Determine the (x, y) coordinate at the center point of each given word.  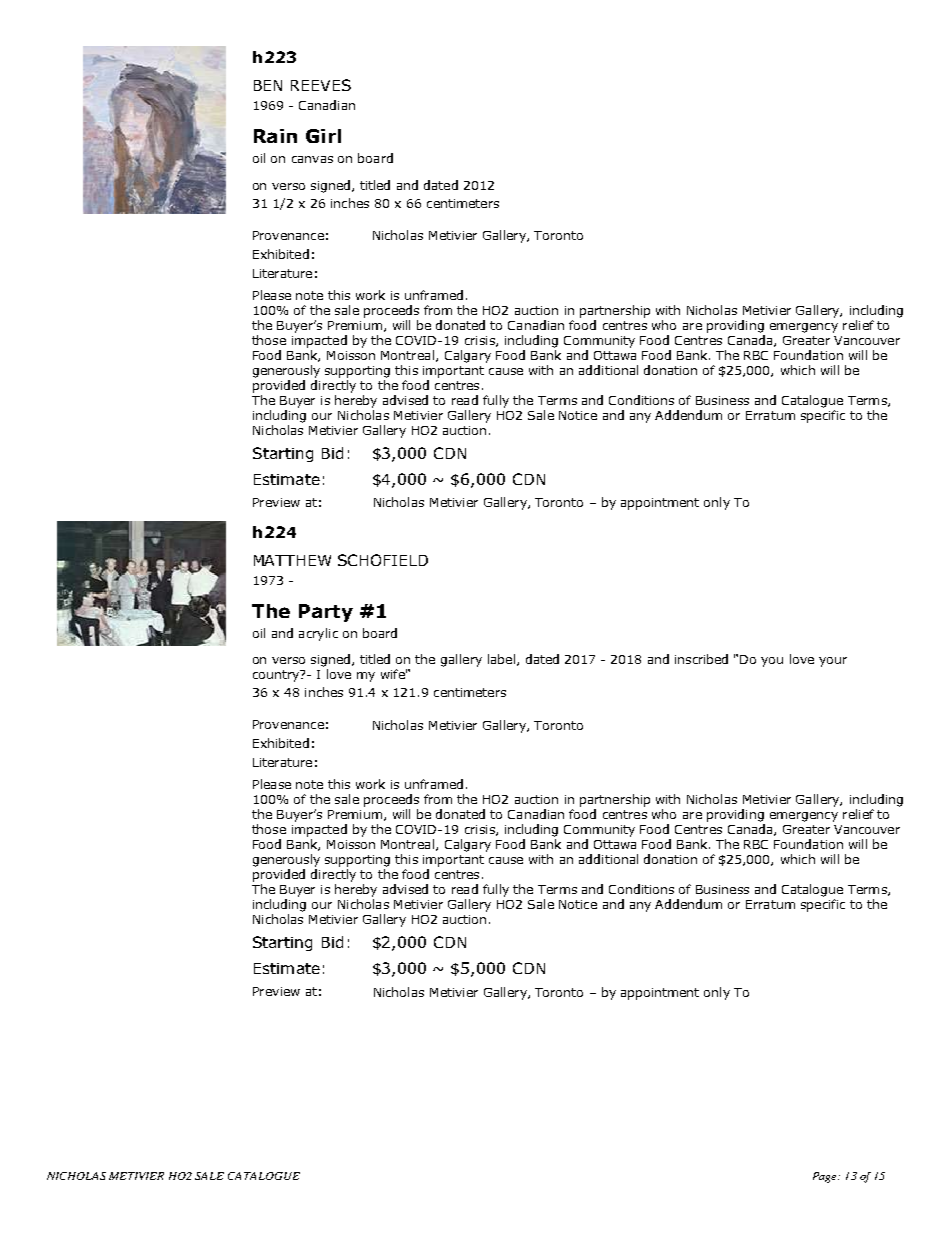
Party (326, 613)
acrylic (318, 634)
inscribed (701, 659)
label (501, 659)
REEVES (321, 85)
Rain (275, 136)
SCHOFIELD (383, 560)
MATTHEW (292, 560)
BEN (268, 85)
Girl (323, 136)
